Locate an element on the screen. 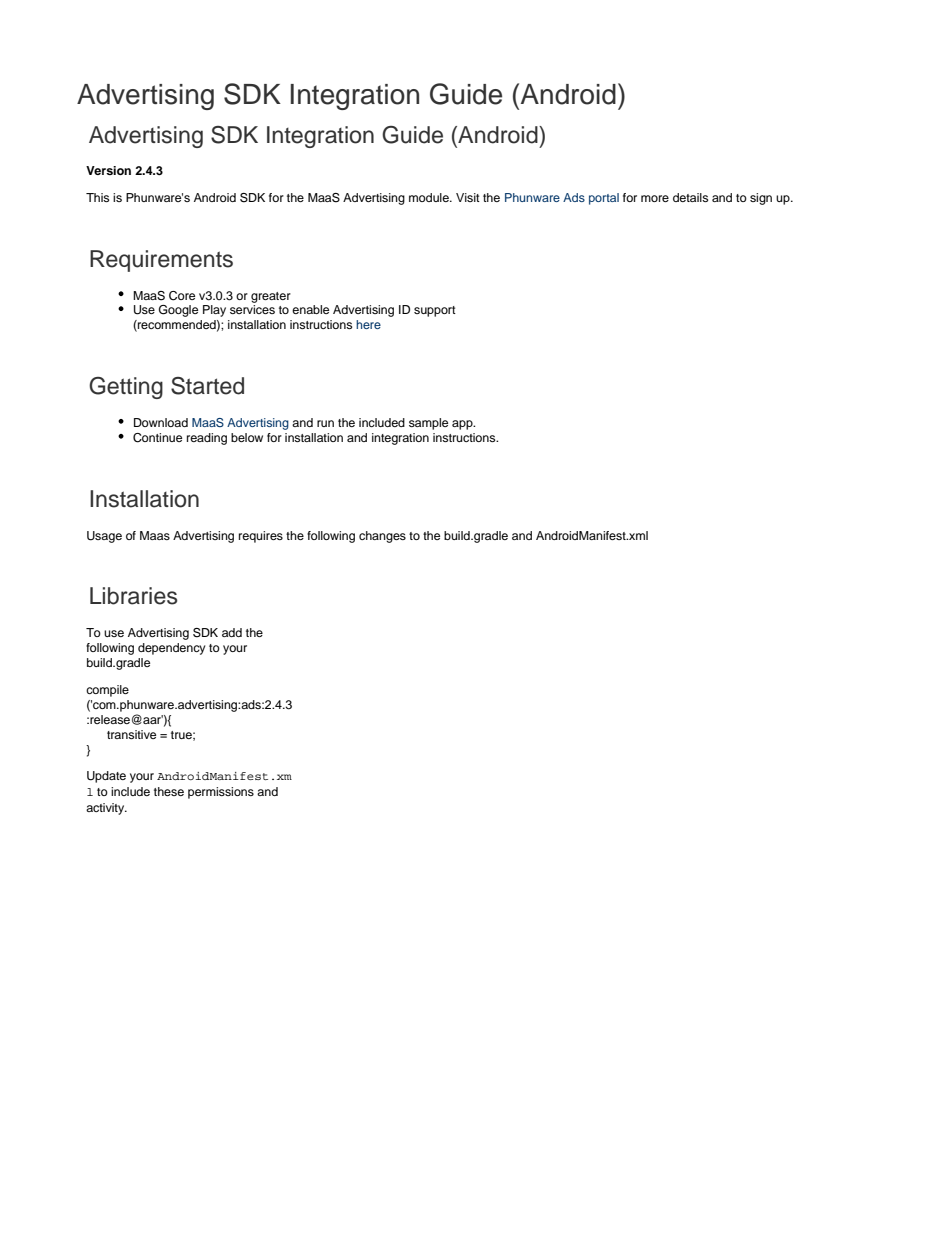 Image resolution: width=952 pixels, height=1233 pixels. sample is located at coordinates (428, 424).
